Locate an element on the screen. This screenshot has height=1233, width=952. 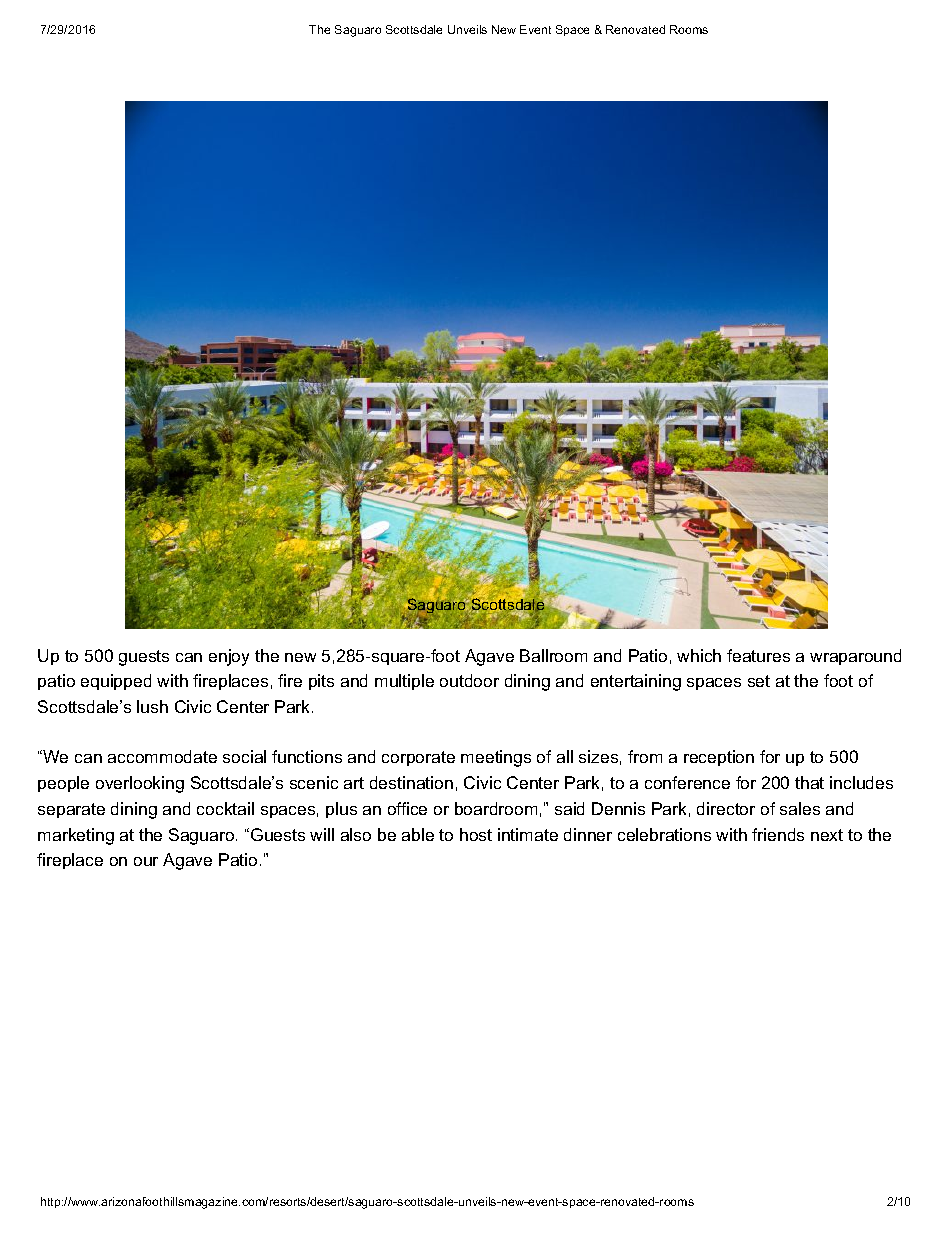
Ballroom is located at coordinates (553, 655).
